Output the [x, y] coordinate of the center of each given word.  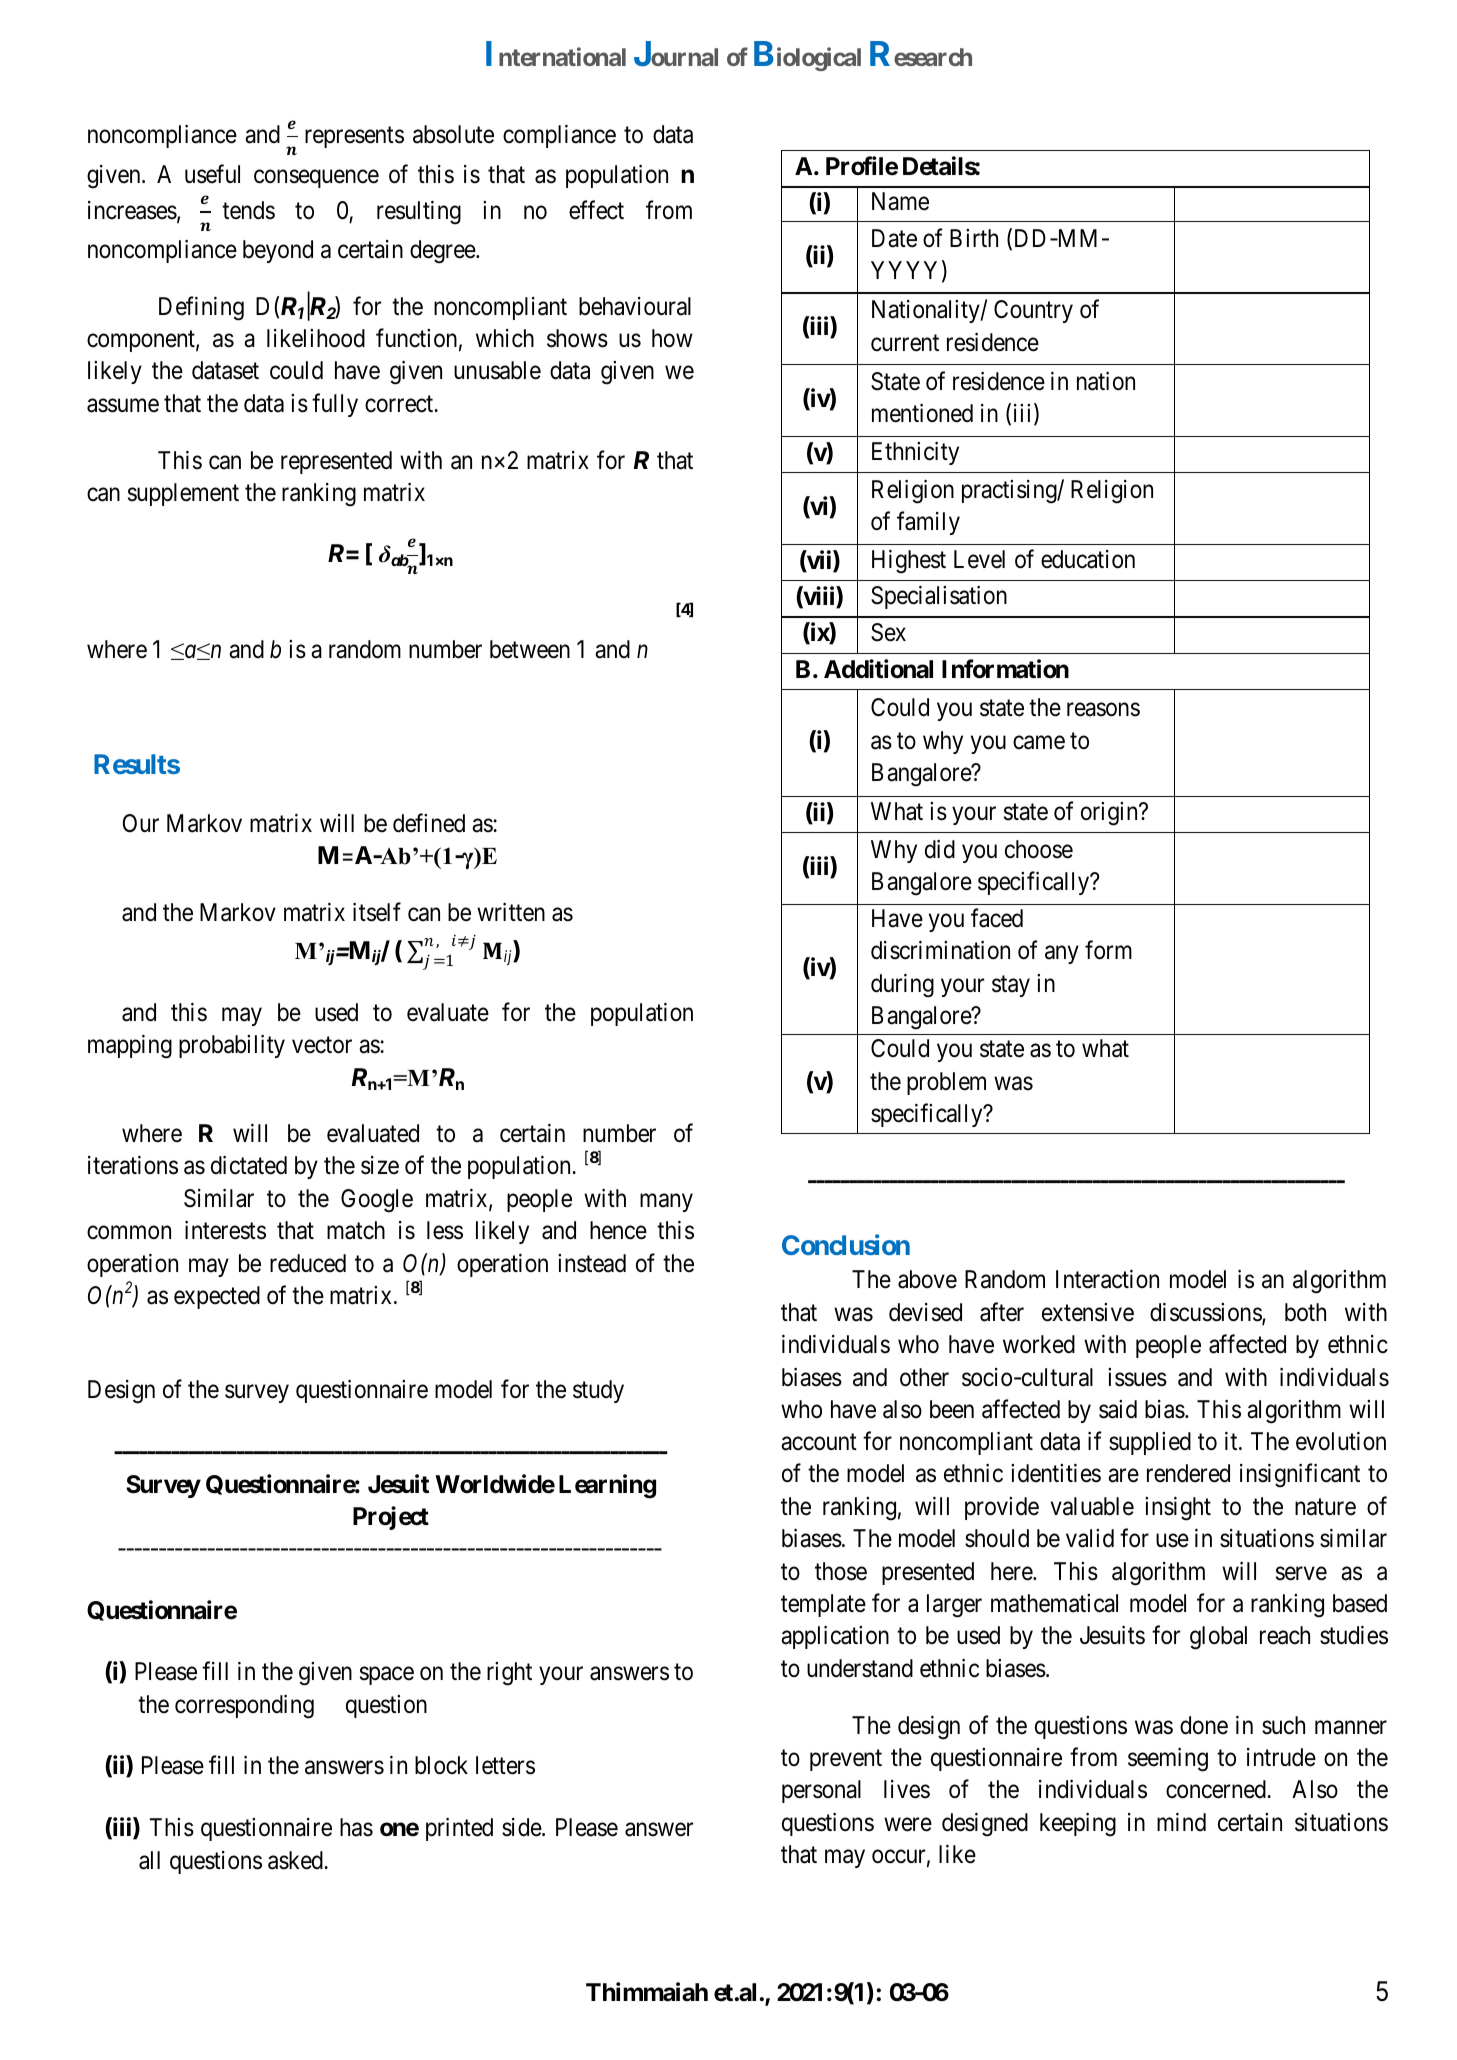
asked [296, 1860]
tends [248, 210]
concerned [1217, 1789]
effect [596, 210]
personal [821, 1791]
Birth [974, 238]
